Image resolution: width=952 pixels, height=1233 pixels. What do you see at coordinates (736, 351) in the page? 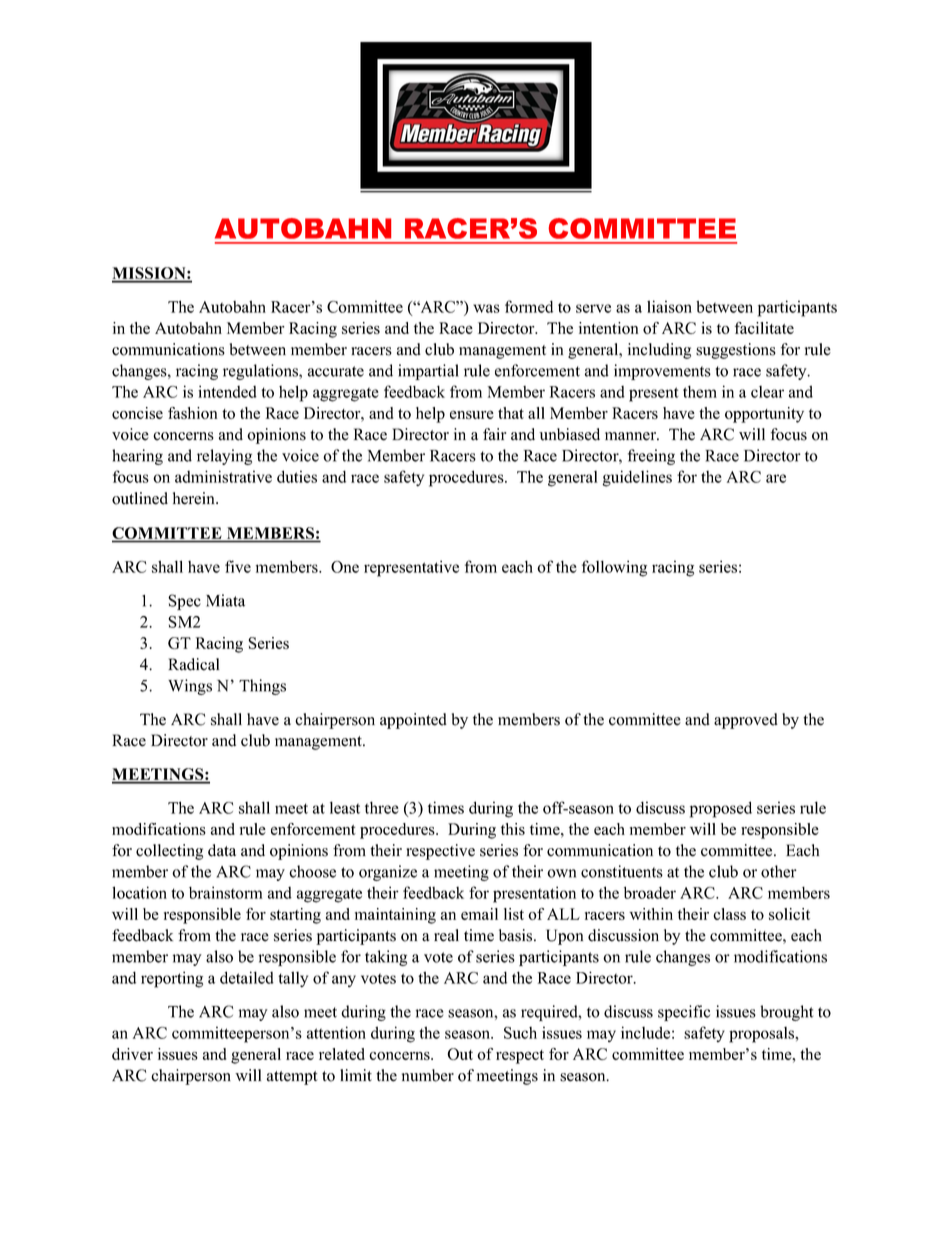
I see `suggestions` at bounding box center [736, 351].
